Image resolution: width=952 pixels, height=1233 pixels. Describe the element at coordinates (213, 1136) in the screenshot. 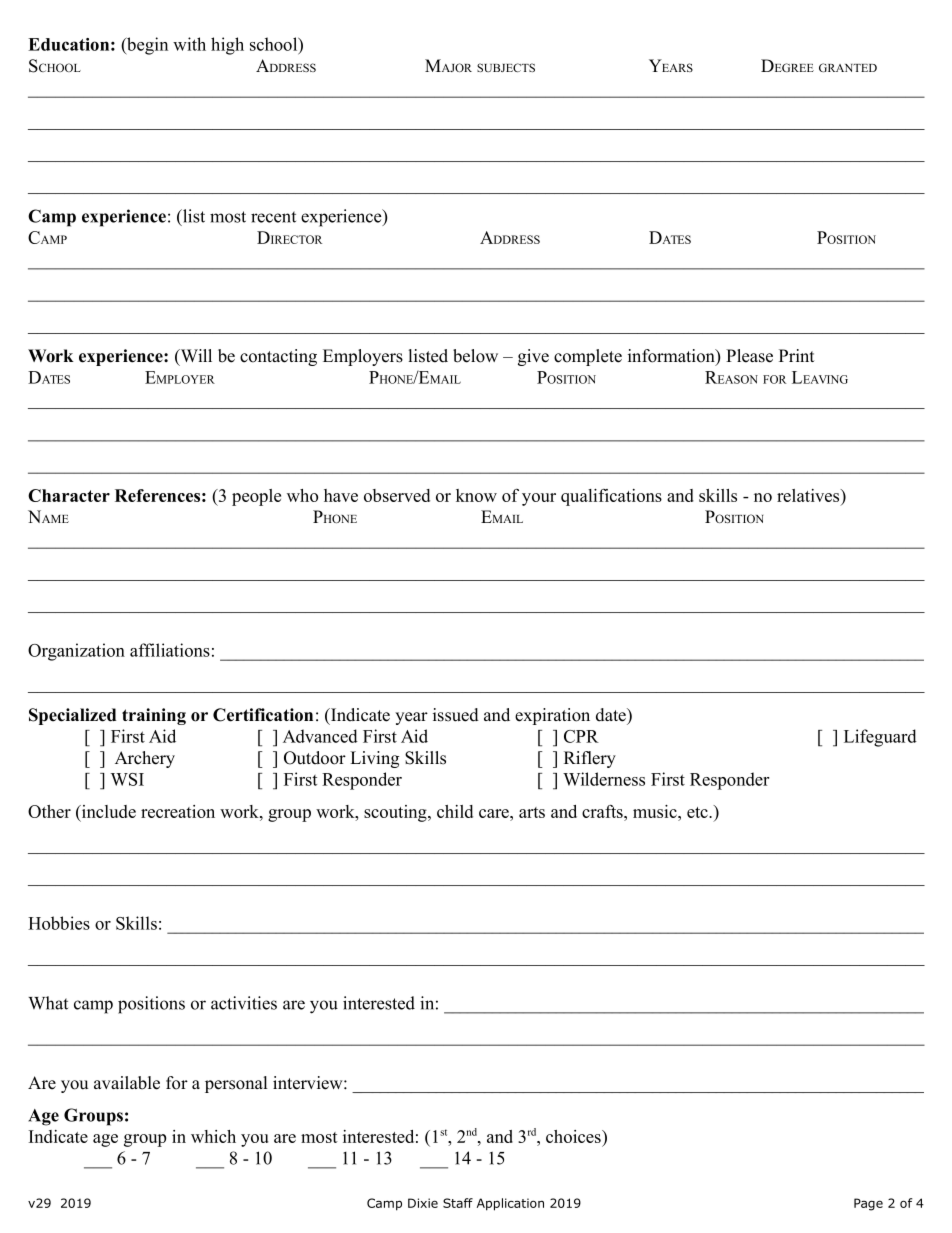

I see `which` at that location.
